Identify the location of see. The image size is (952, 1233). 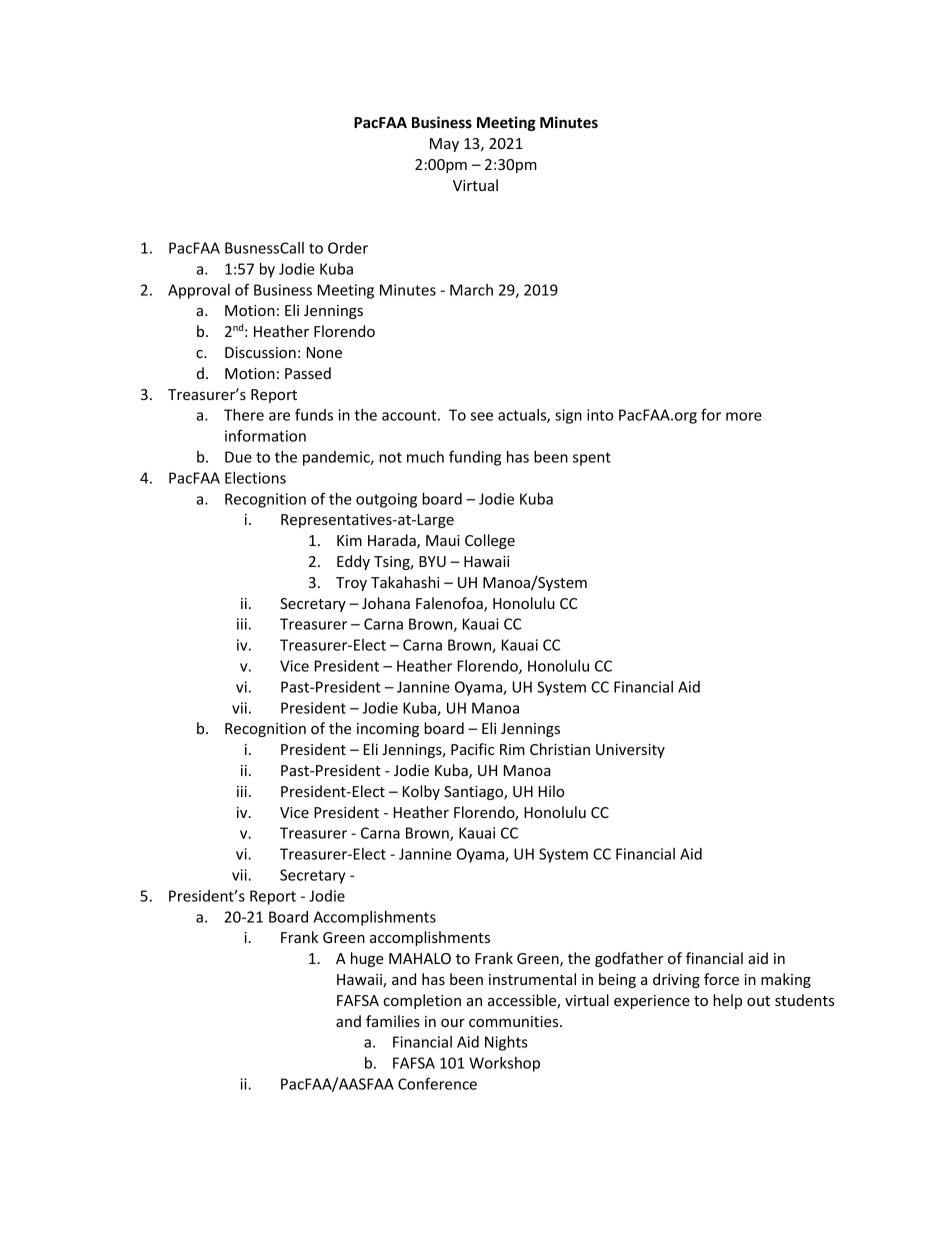
(482, 416).
